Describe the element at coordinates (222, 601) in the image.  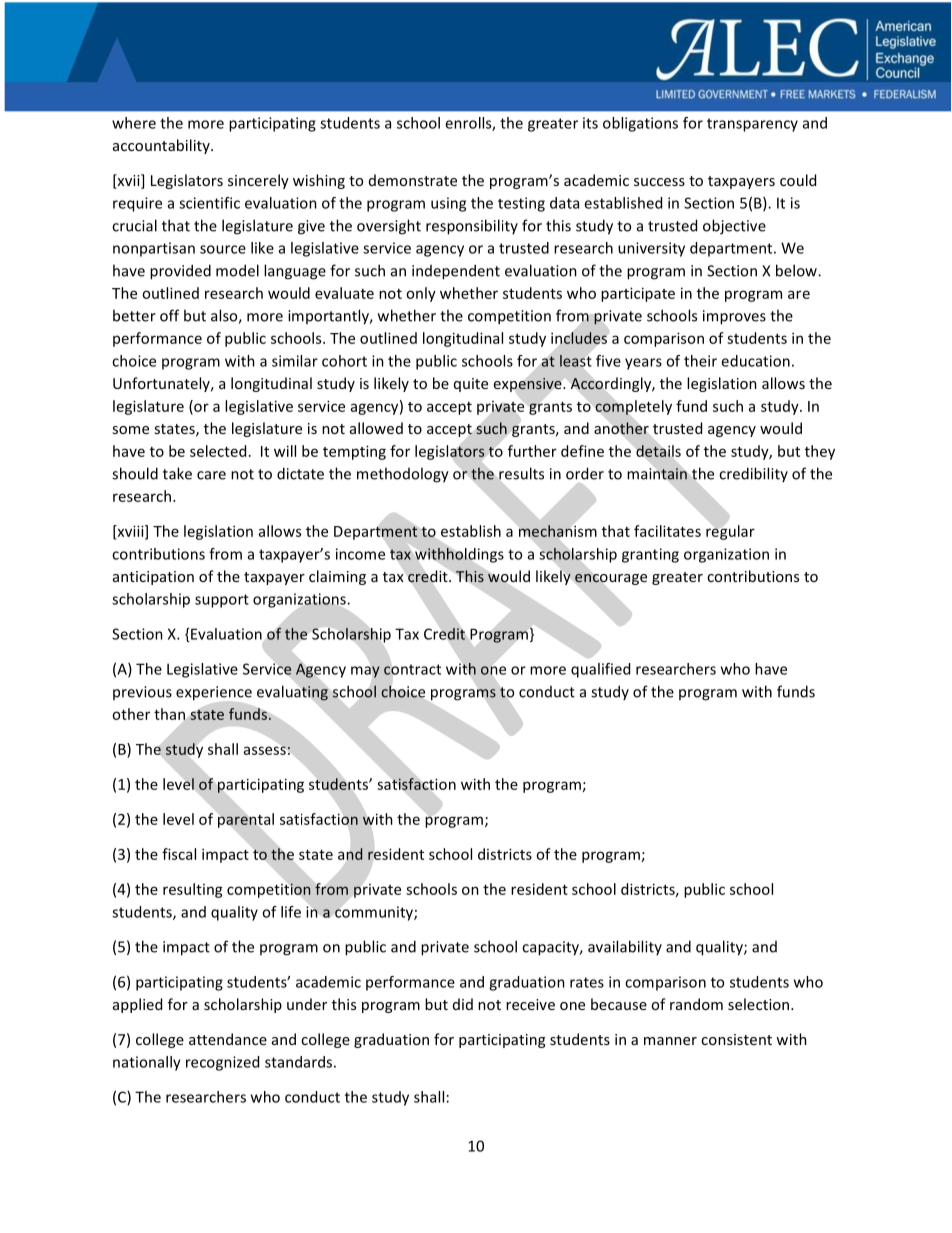
I see `support` at that location.
